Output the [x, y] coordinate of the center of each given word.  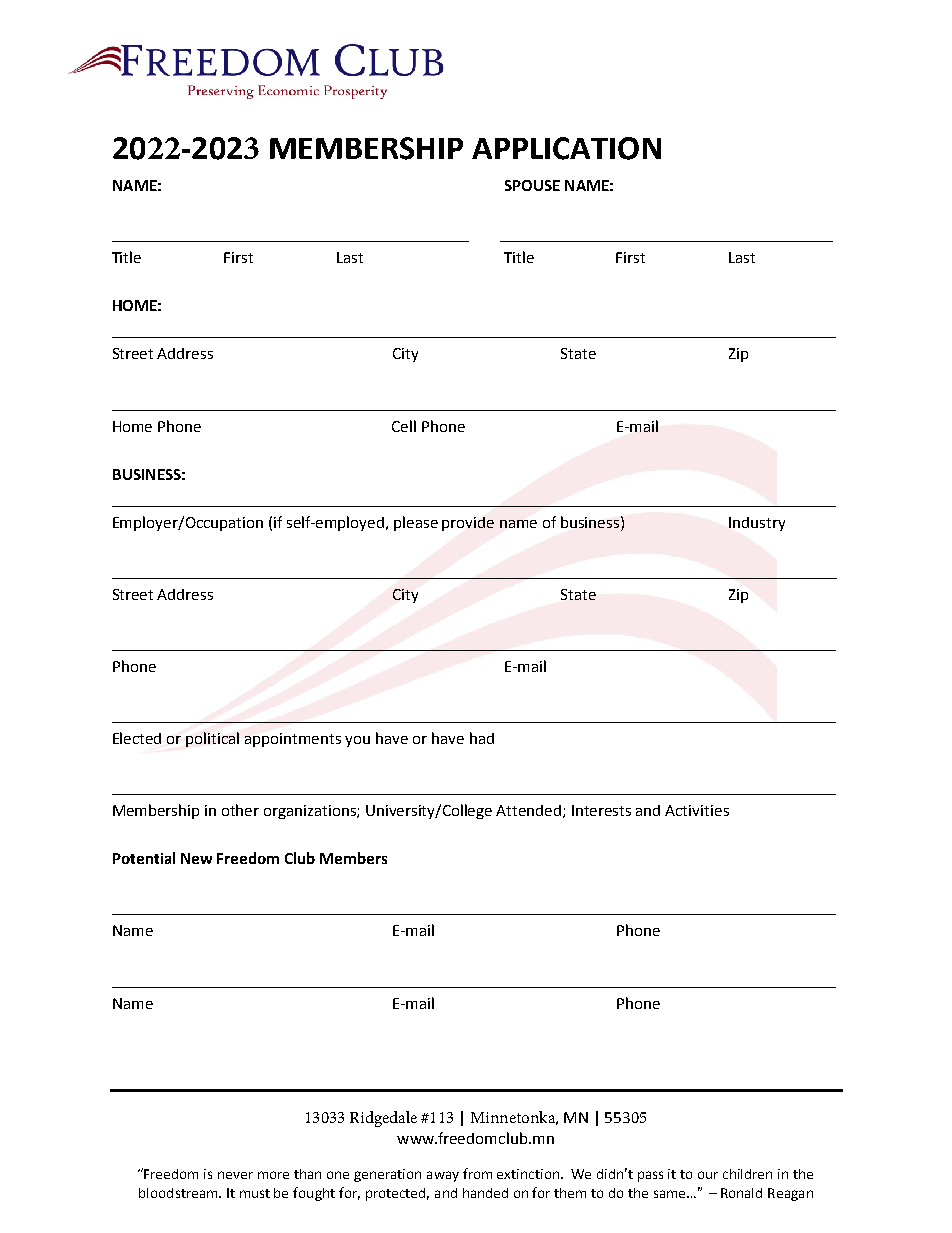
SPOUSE [532, 185]
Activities [697, 810]
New [196, 858]
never [235, 1175]
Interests [601, 810]
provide [468, 524]
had [482, 738]
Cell [404, 426]
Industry [757, 524]
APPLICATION [566, 148]
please [416, 523]
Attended [530, 811]
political [212, 739]
